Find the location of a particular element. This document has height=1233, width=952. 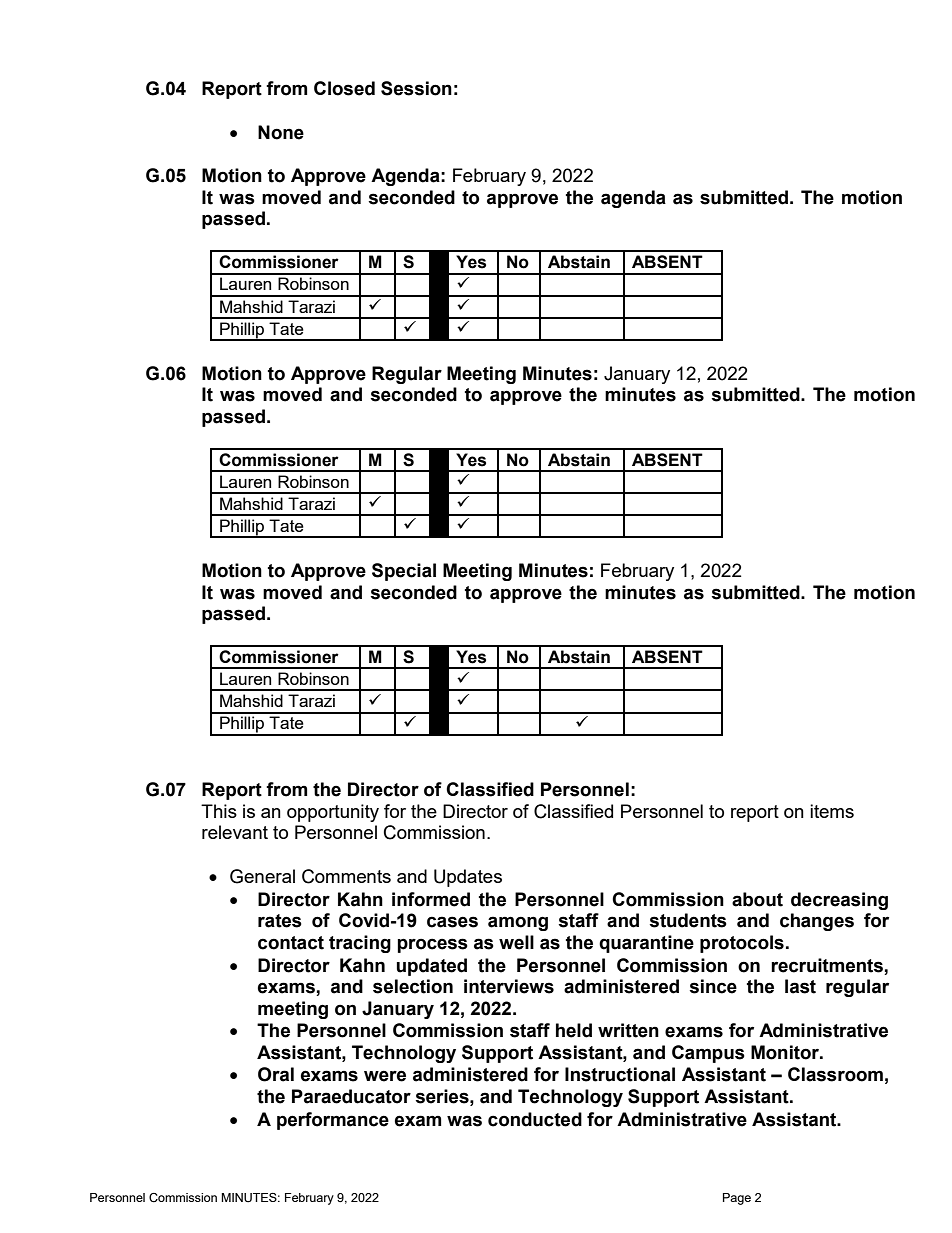

Closed is located at coordinates (344, 88).
